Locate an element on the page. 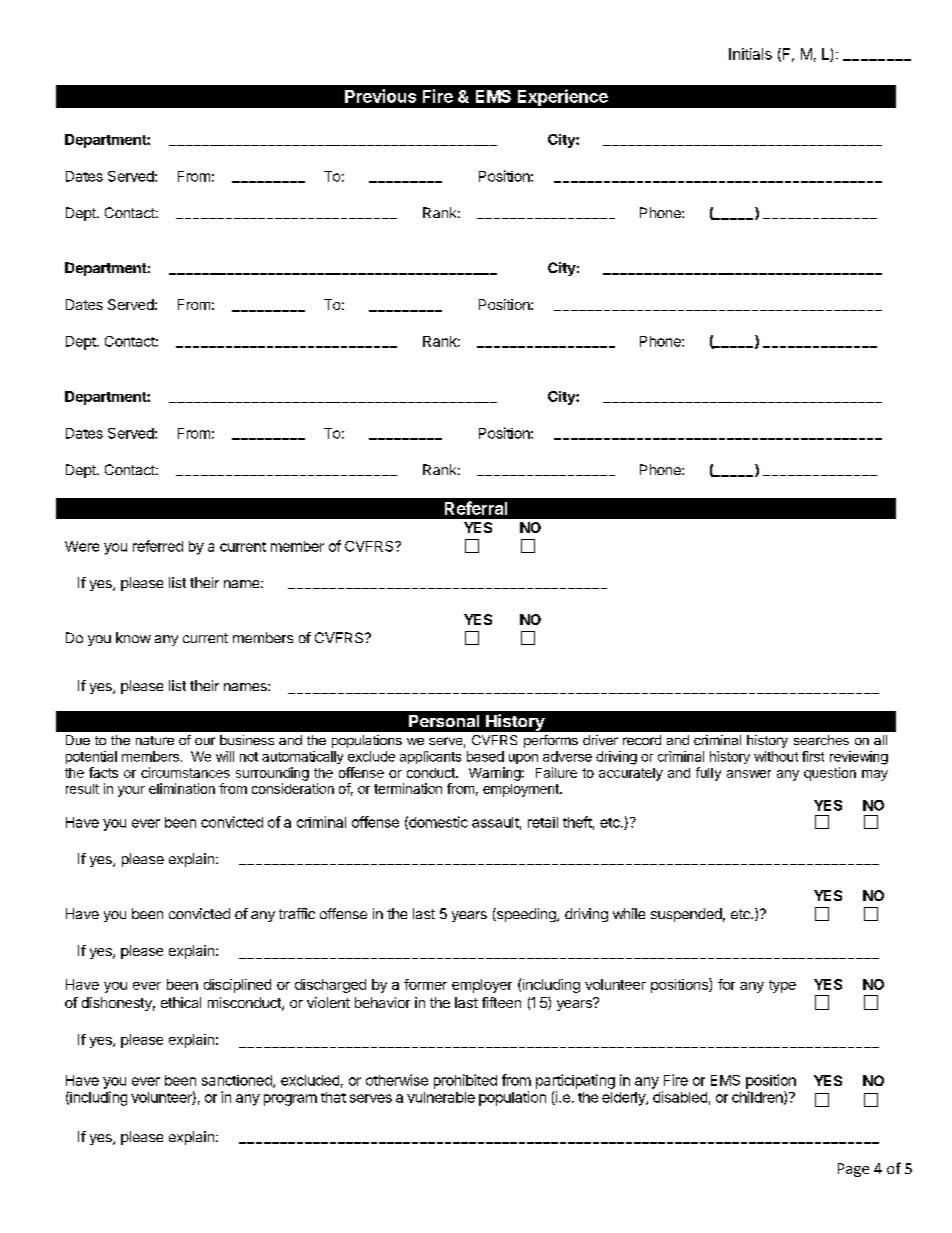 This image has height=1233, width=952. Personal is located at coordinates (444, 721).
